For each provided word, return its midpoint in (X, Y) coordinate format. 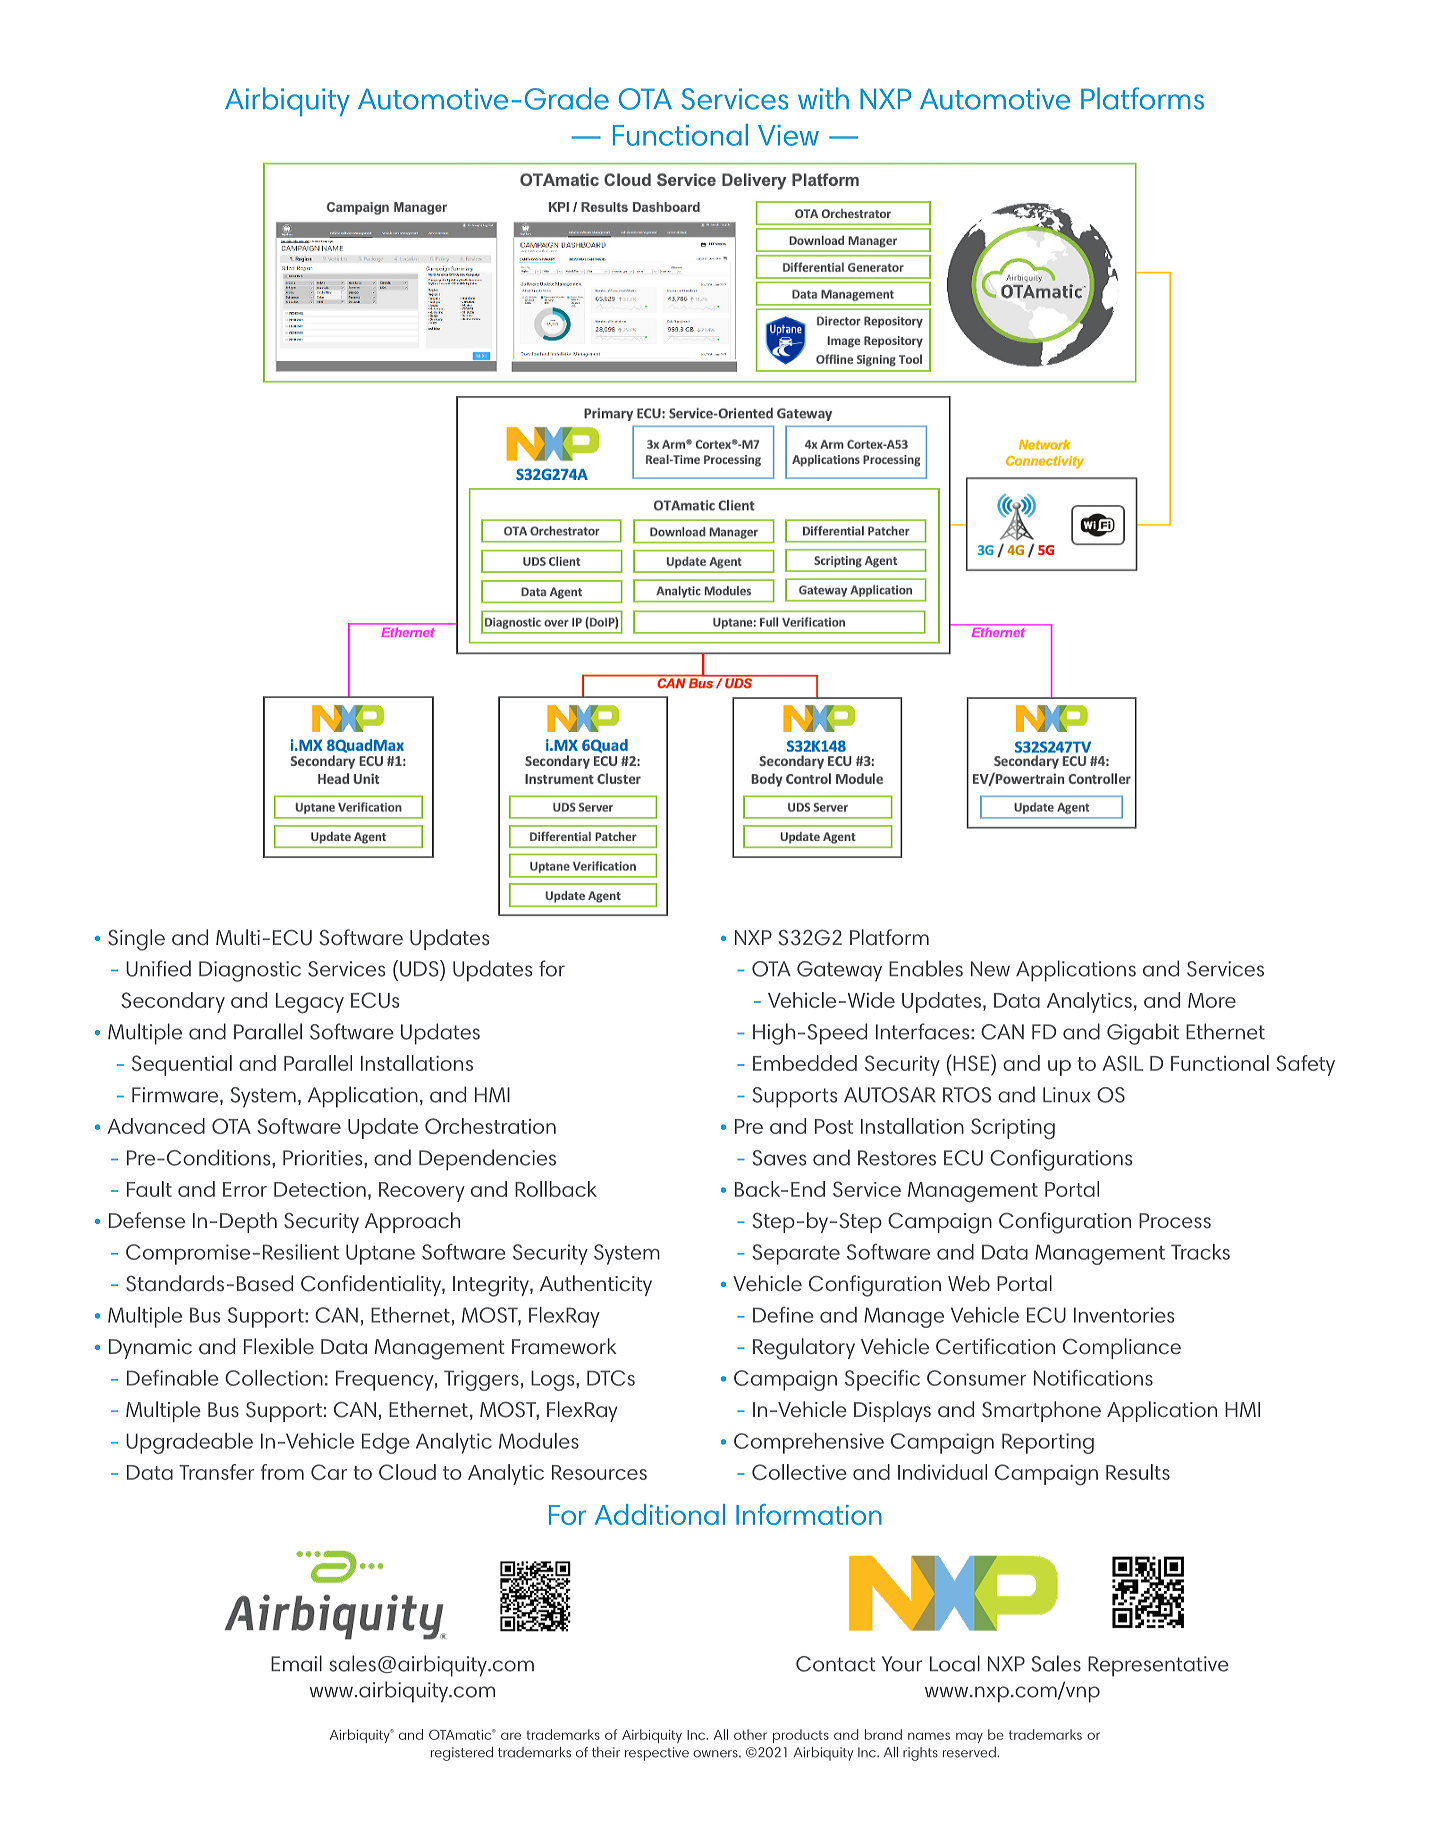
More (1212, 1000)
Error (245, 1189)
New (990, 969)
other (750, 1734)
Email (296, 1663)
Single (136, 940)
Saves (779, 1158)
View (788, 135)
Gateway (839, 971)
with (823, 98)
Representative (1158, 1666)
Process (1175, 1221)
